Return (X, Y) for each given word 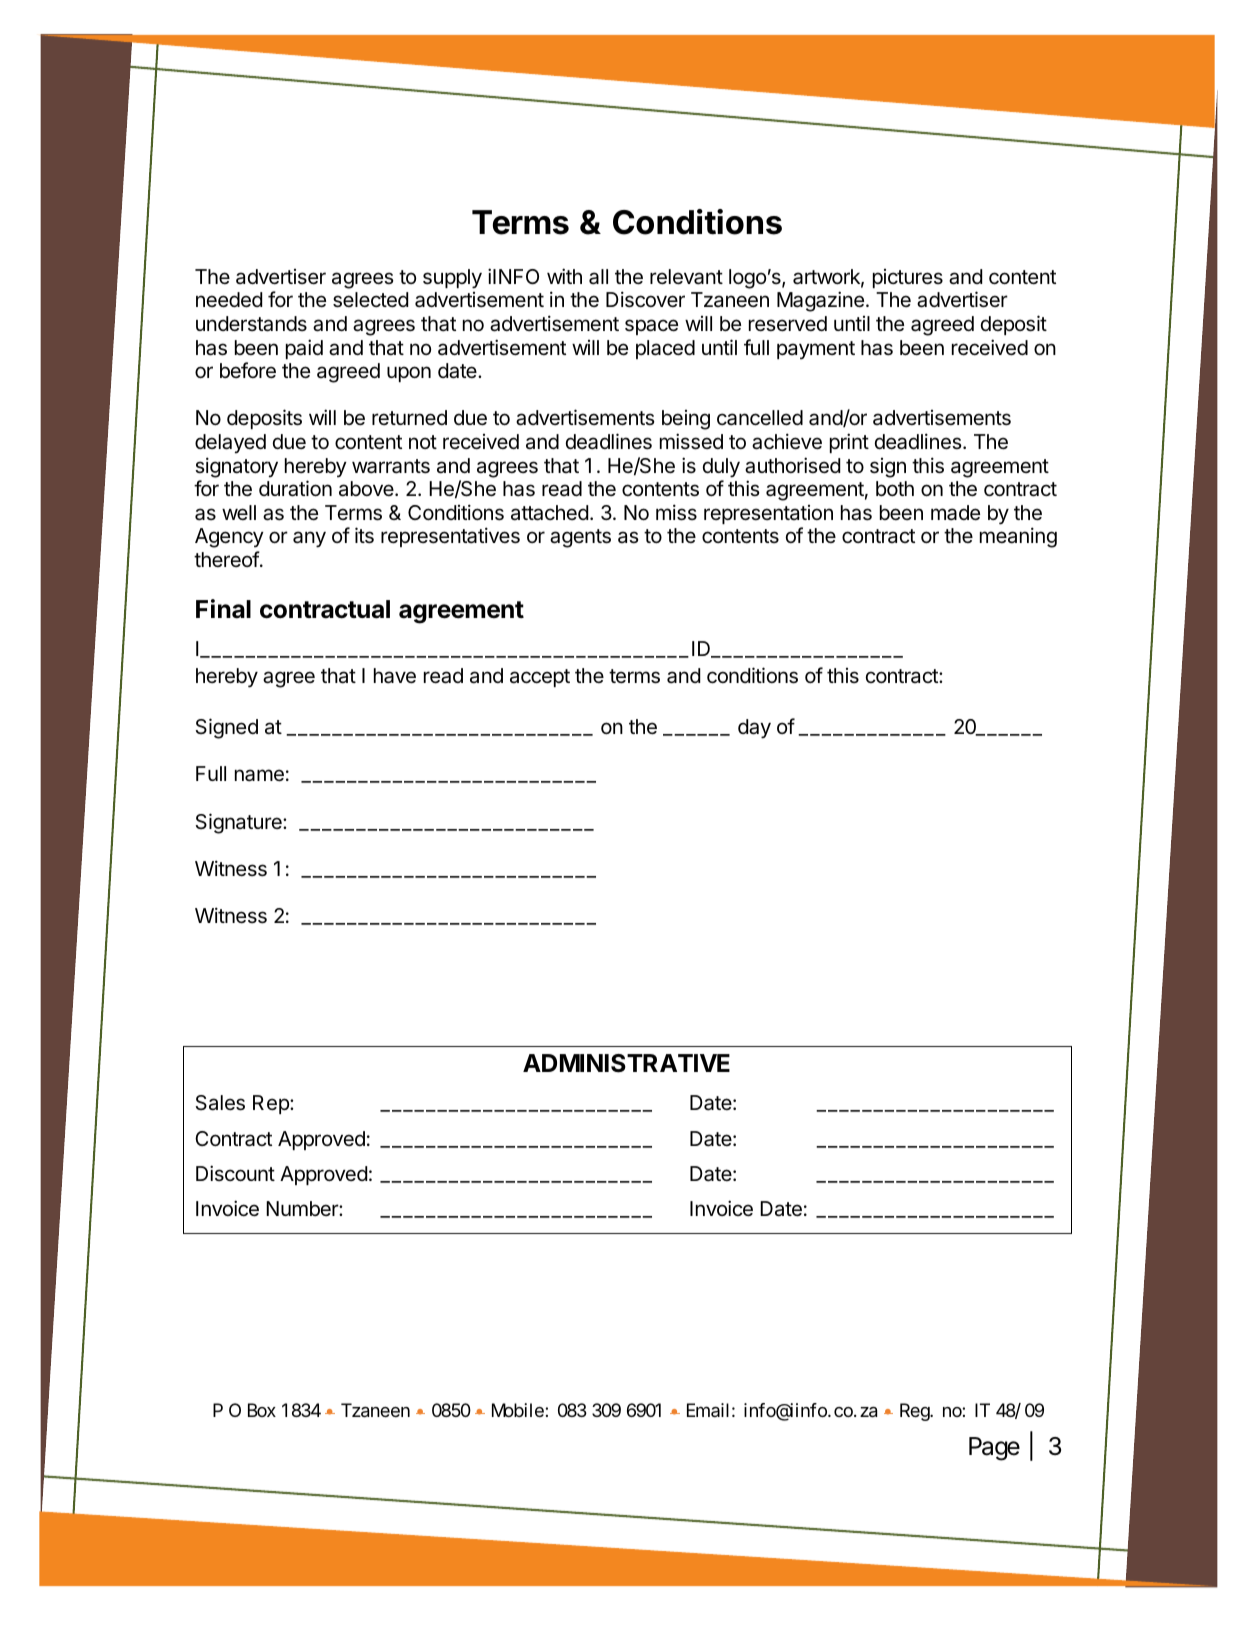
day (754, 729)
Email (708, 1410)
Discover (645, 299)
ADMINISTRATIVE (626, 1063)
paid (304, 349)
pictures (908, 278)
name (259, 775)
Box (262, 1410)
